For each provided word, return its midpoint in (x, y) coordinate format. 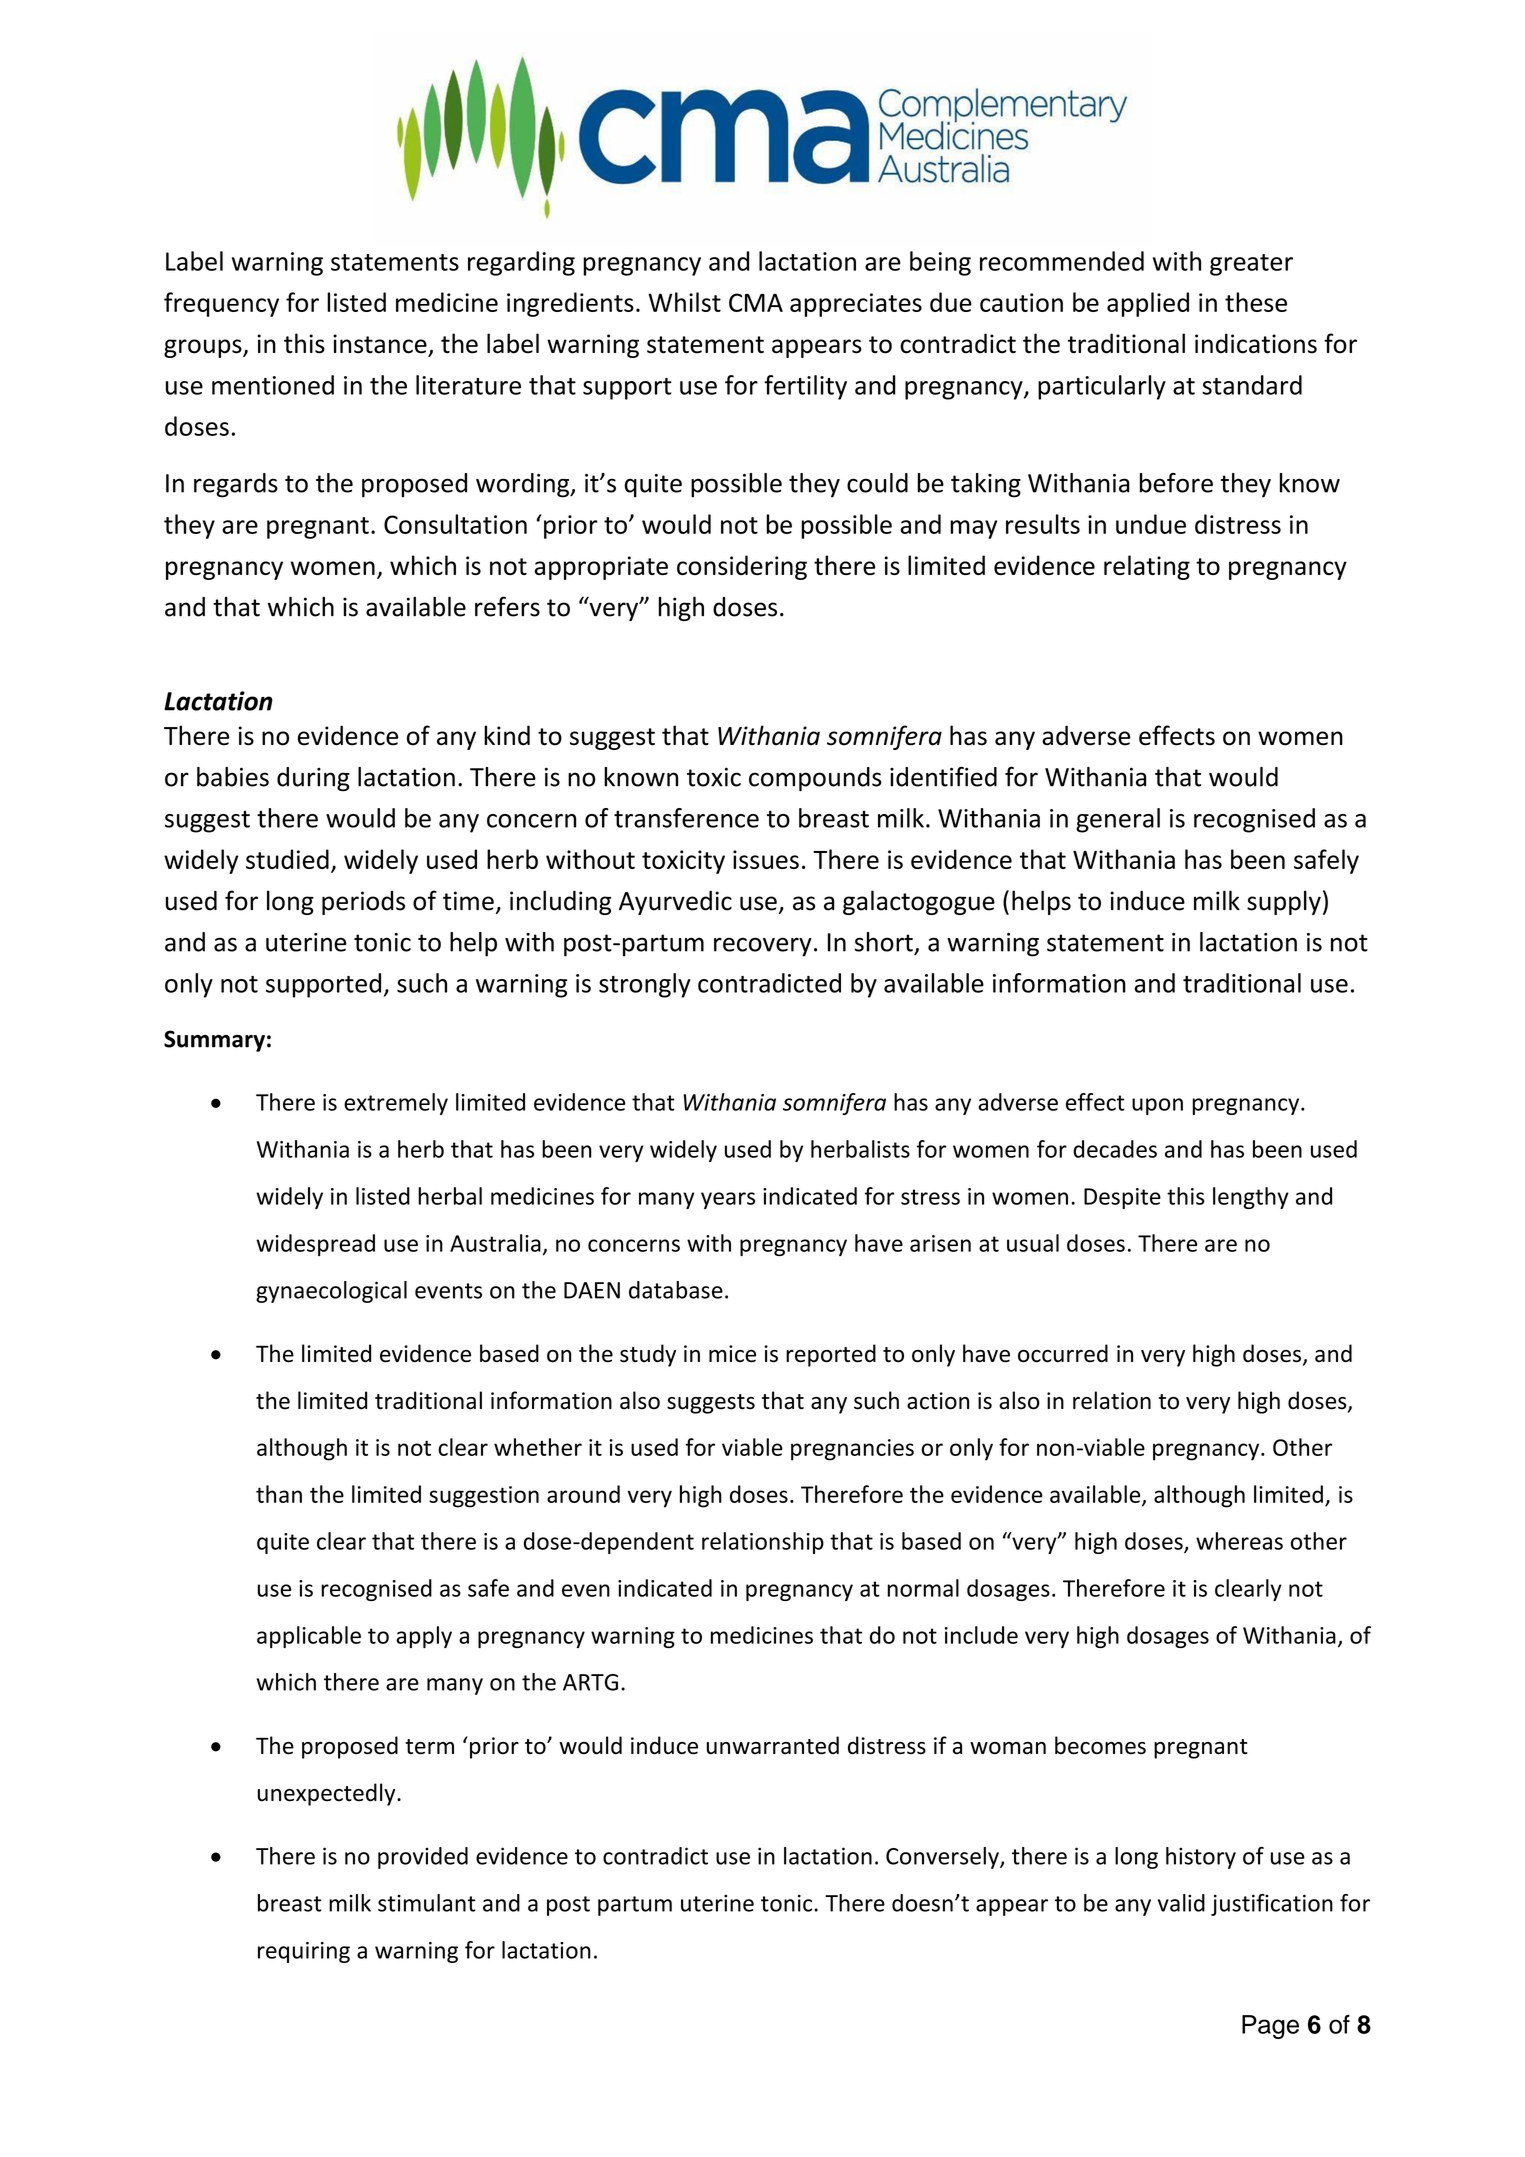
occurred (1063, 1353)
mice (732, 1354)
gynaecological (331, 1292)
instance (380, 344)
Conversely (943, 1858)
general (1118, 820)
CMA (756, 302)
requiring (304, 1952)
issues (766, 859)
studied (287, 859)
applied (1148, 304)
